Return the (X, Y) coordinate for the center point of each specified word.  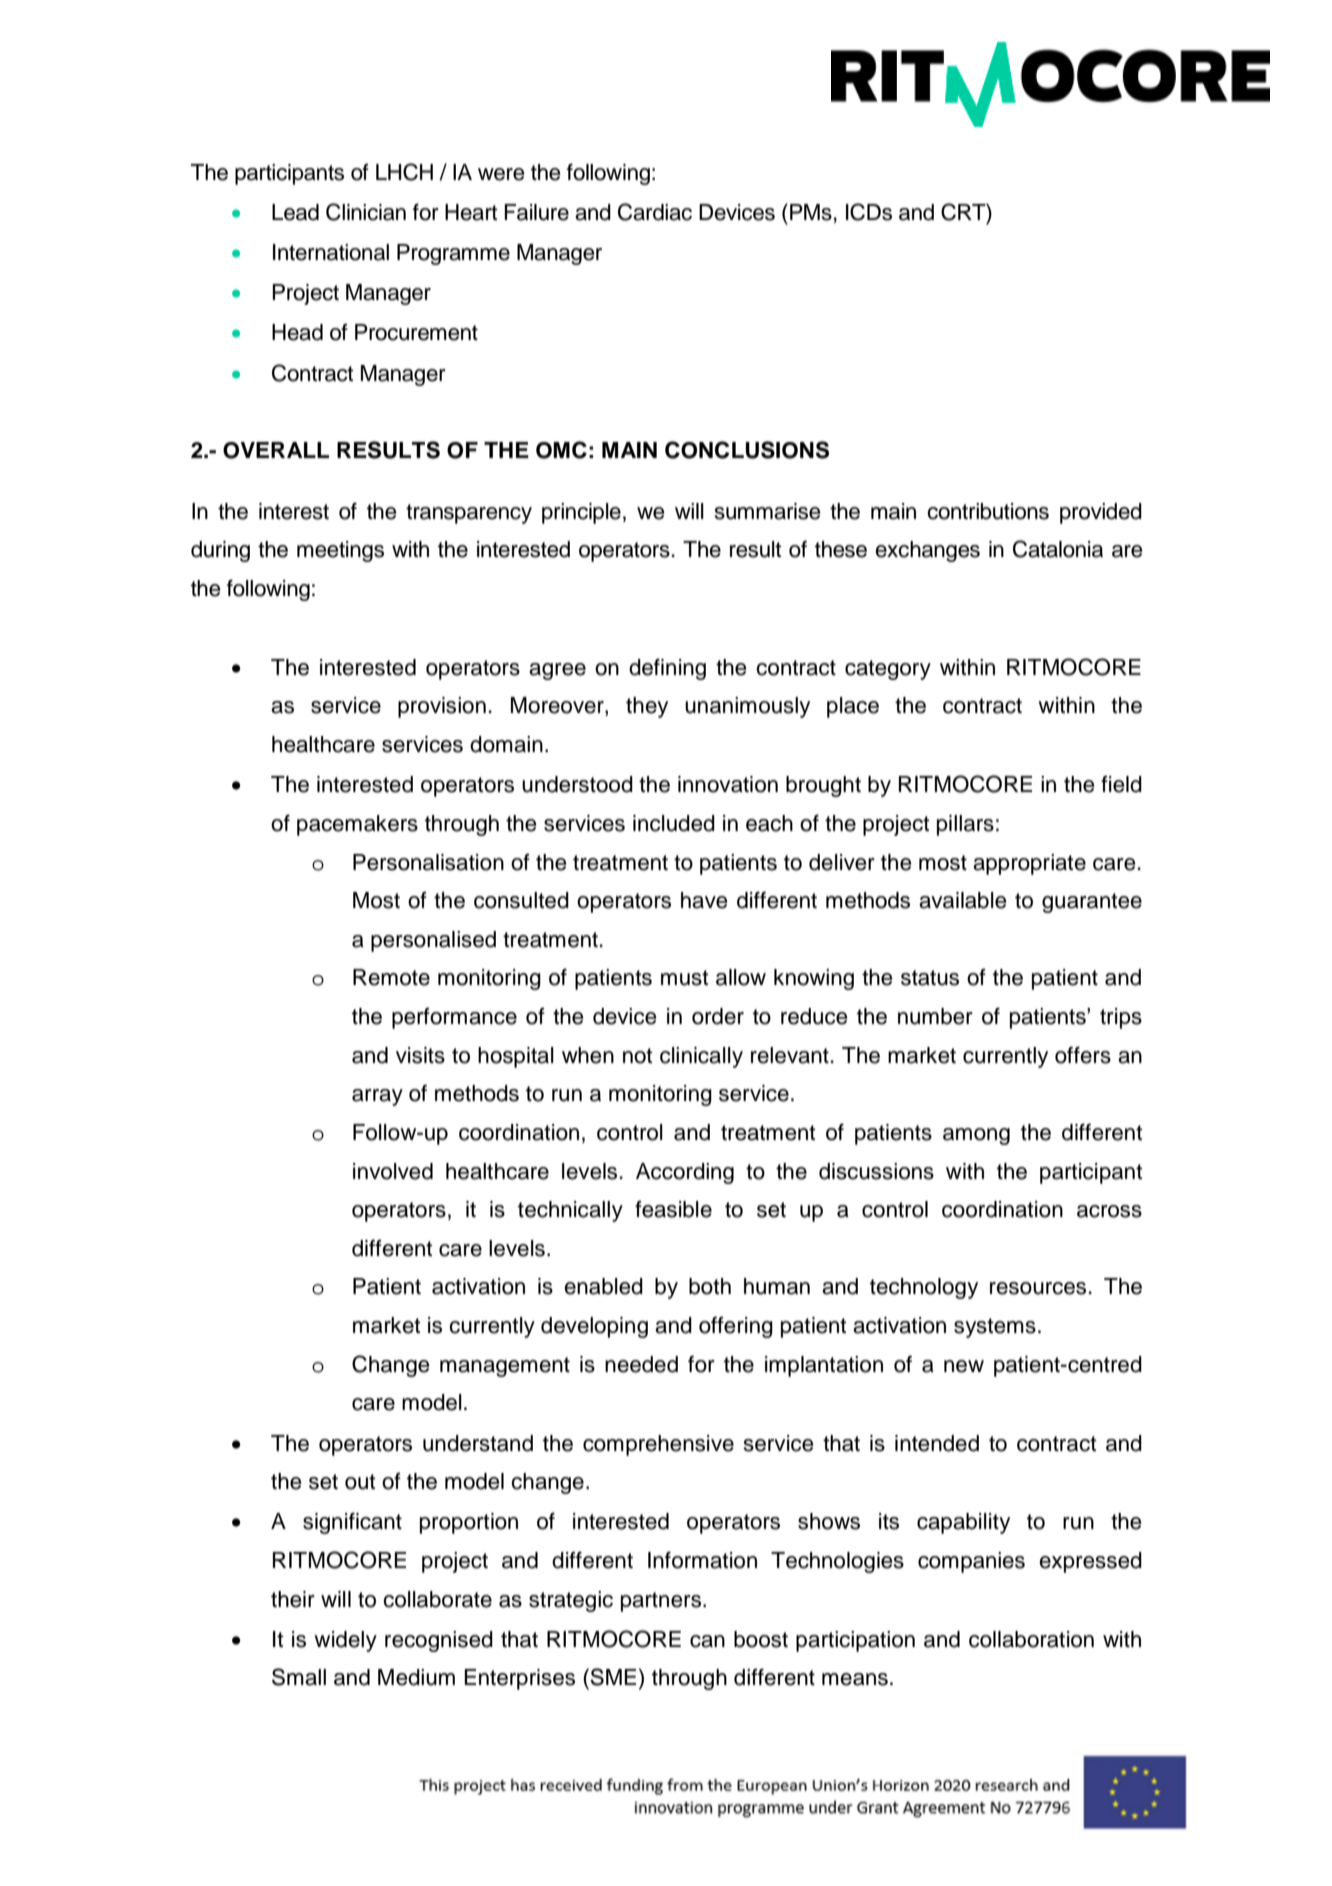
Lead (295, 212)
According (685, 1173)
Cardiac (655, 212)
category (888, 670)
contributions (988, 511)
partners (661, 1602)
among (976, 1136)
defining (667, 669)
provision (442, 707)
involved (393, 1171)
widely (345, 1641)
